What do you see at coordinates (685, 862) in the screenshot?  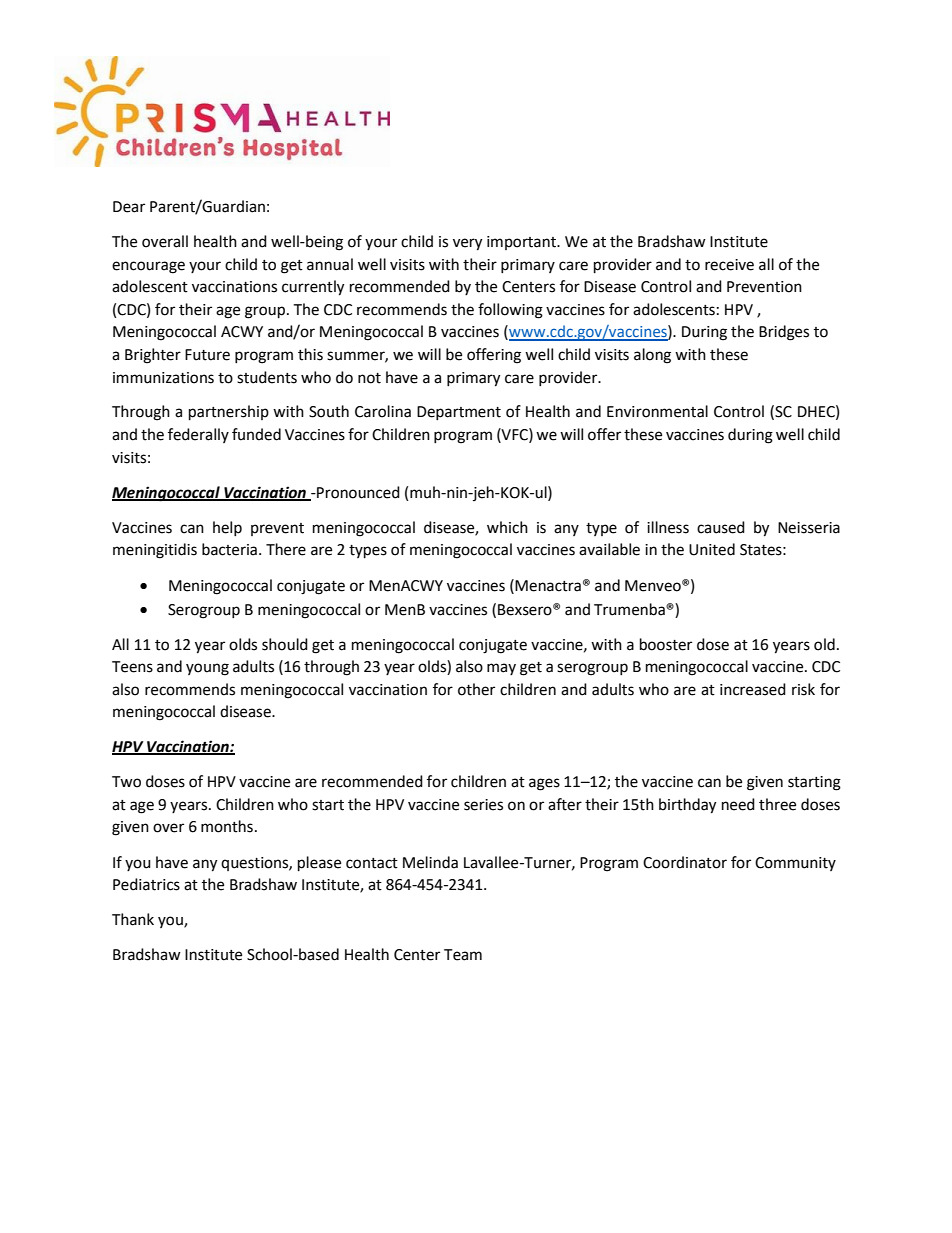 I see `Coordinator` at bounding box center [685, 862].
